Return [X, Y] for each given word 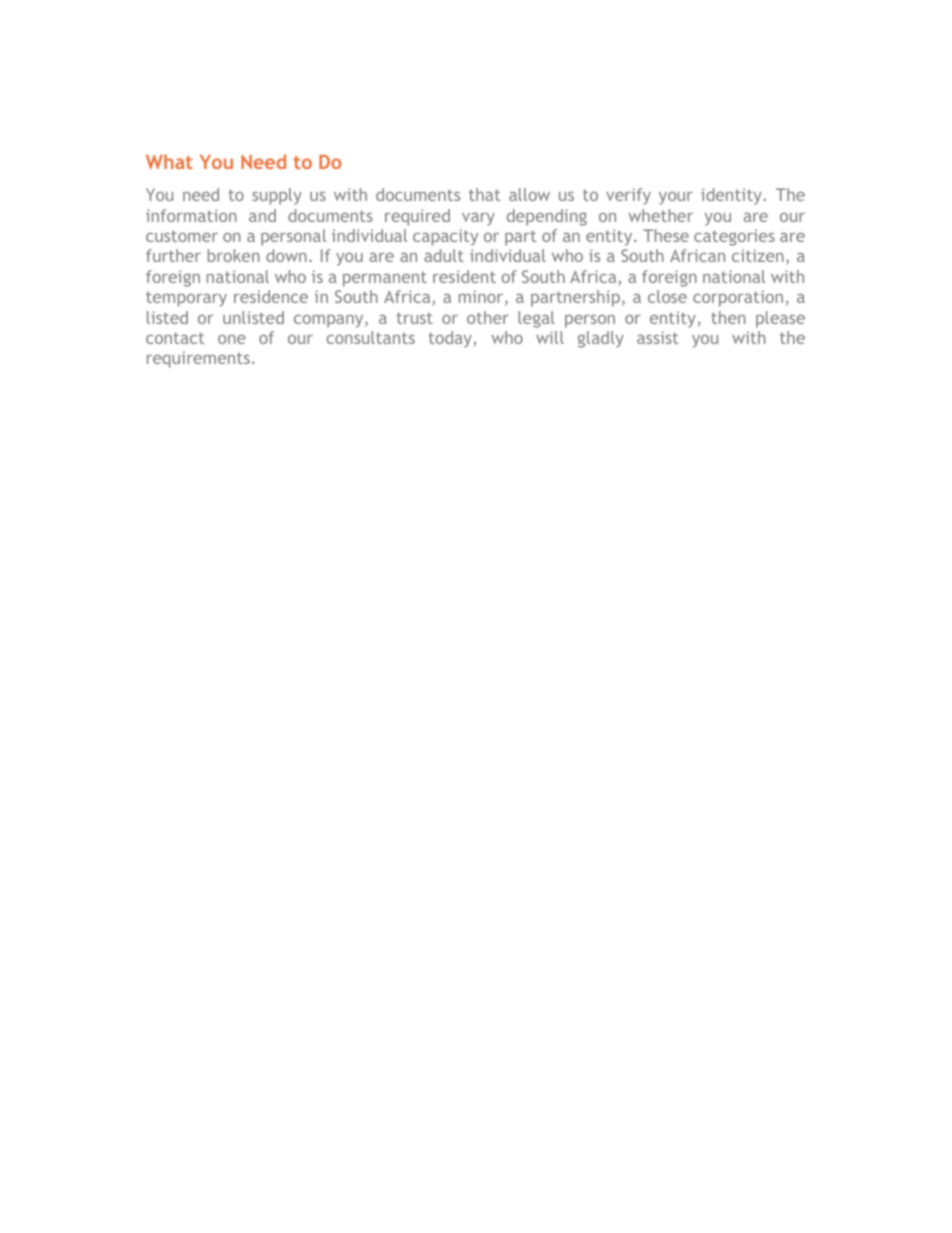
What [169, 161]
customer [182, 236]
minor [482, 298]
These [666, 235]
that [485, 194]
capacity [445, 237]
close [667, 296]
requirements [198, 359]
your [676, 198]
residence [271, 296]
